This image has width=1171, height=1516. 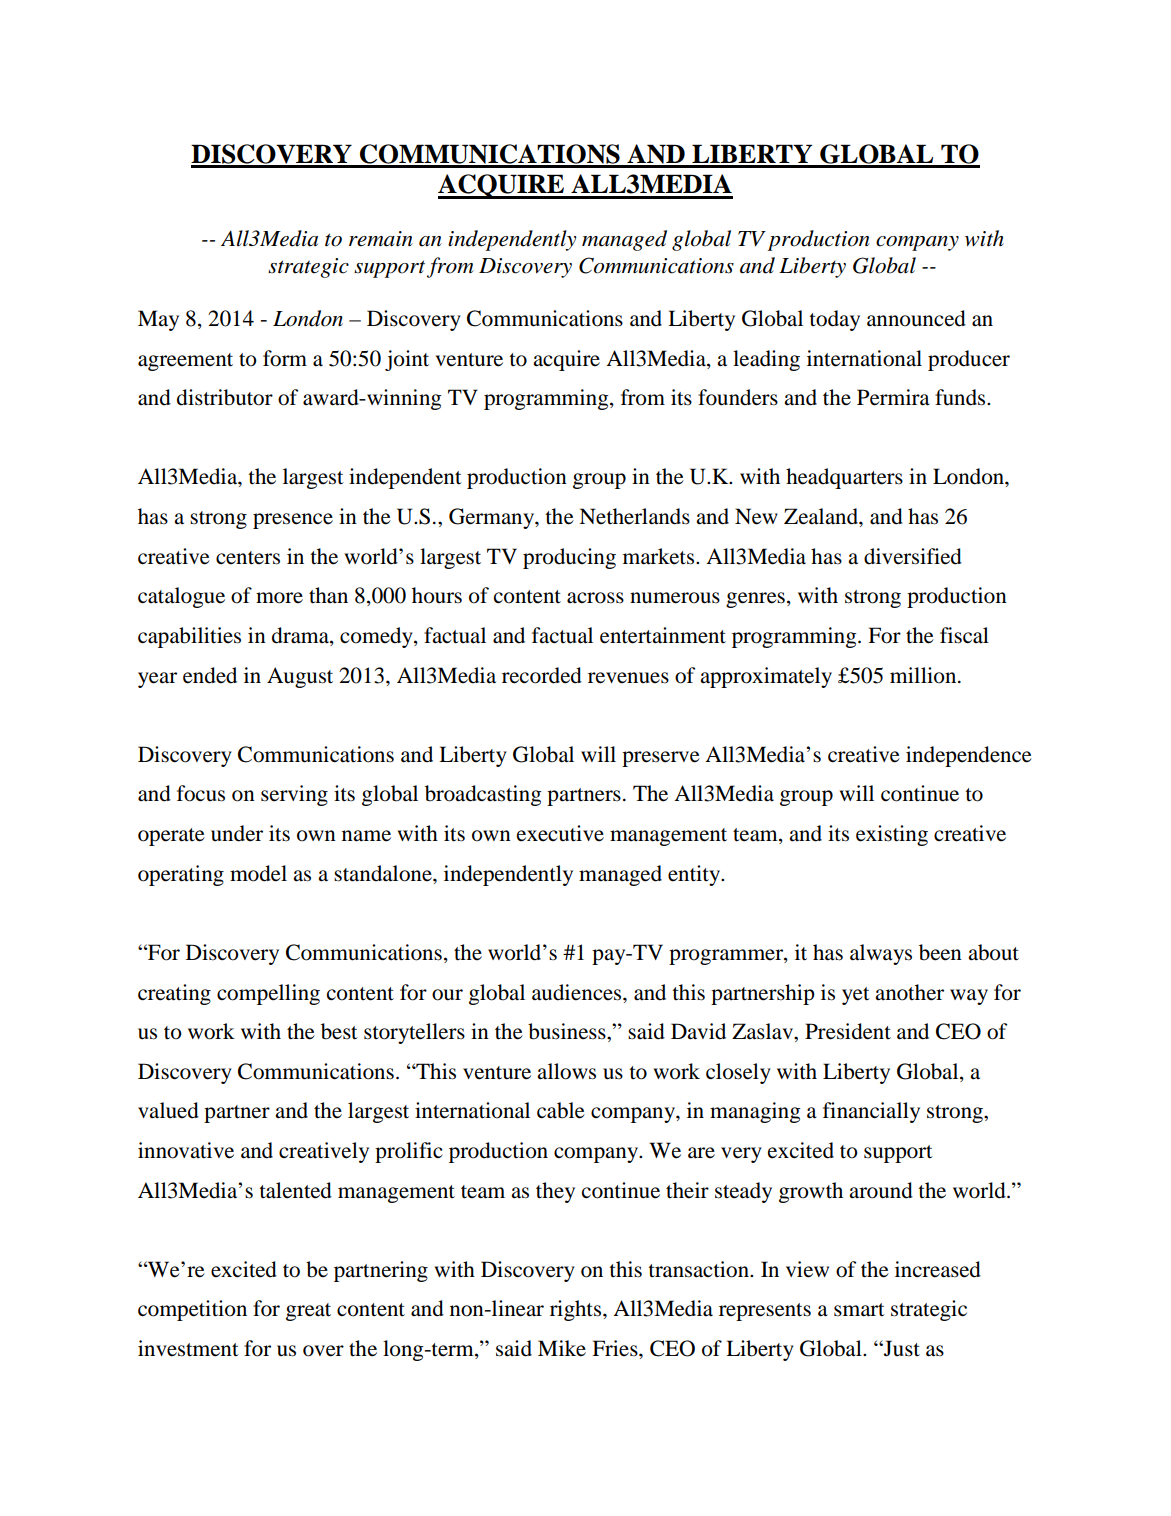 I want to click on announced, so click(x=916, y=318).
